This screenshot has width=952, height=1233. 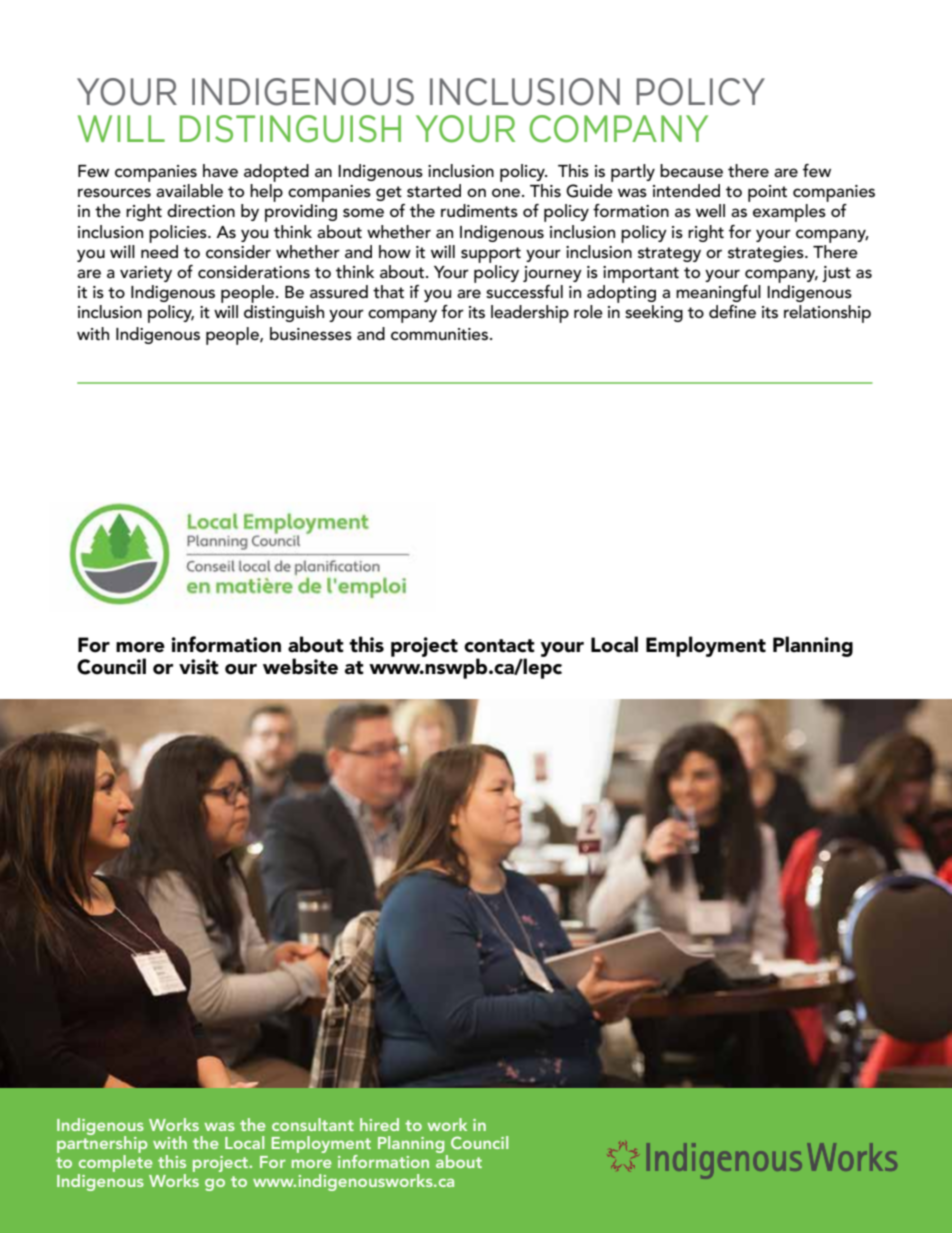 I want to click on rudiments, so click(x=479, y=210).
